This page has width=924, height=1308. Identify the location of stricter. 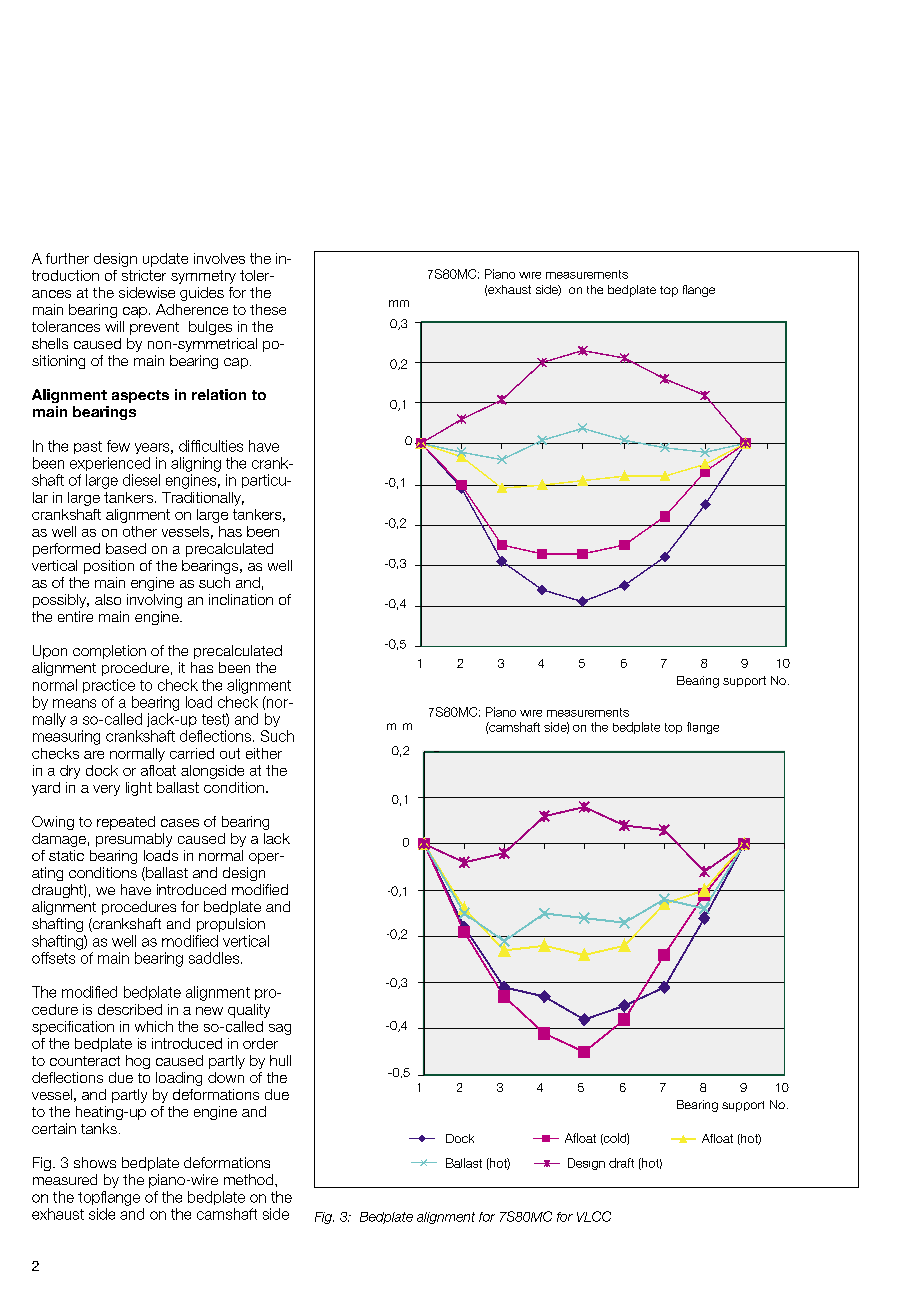
(144, 275).
